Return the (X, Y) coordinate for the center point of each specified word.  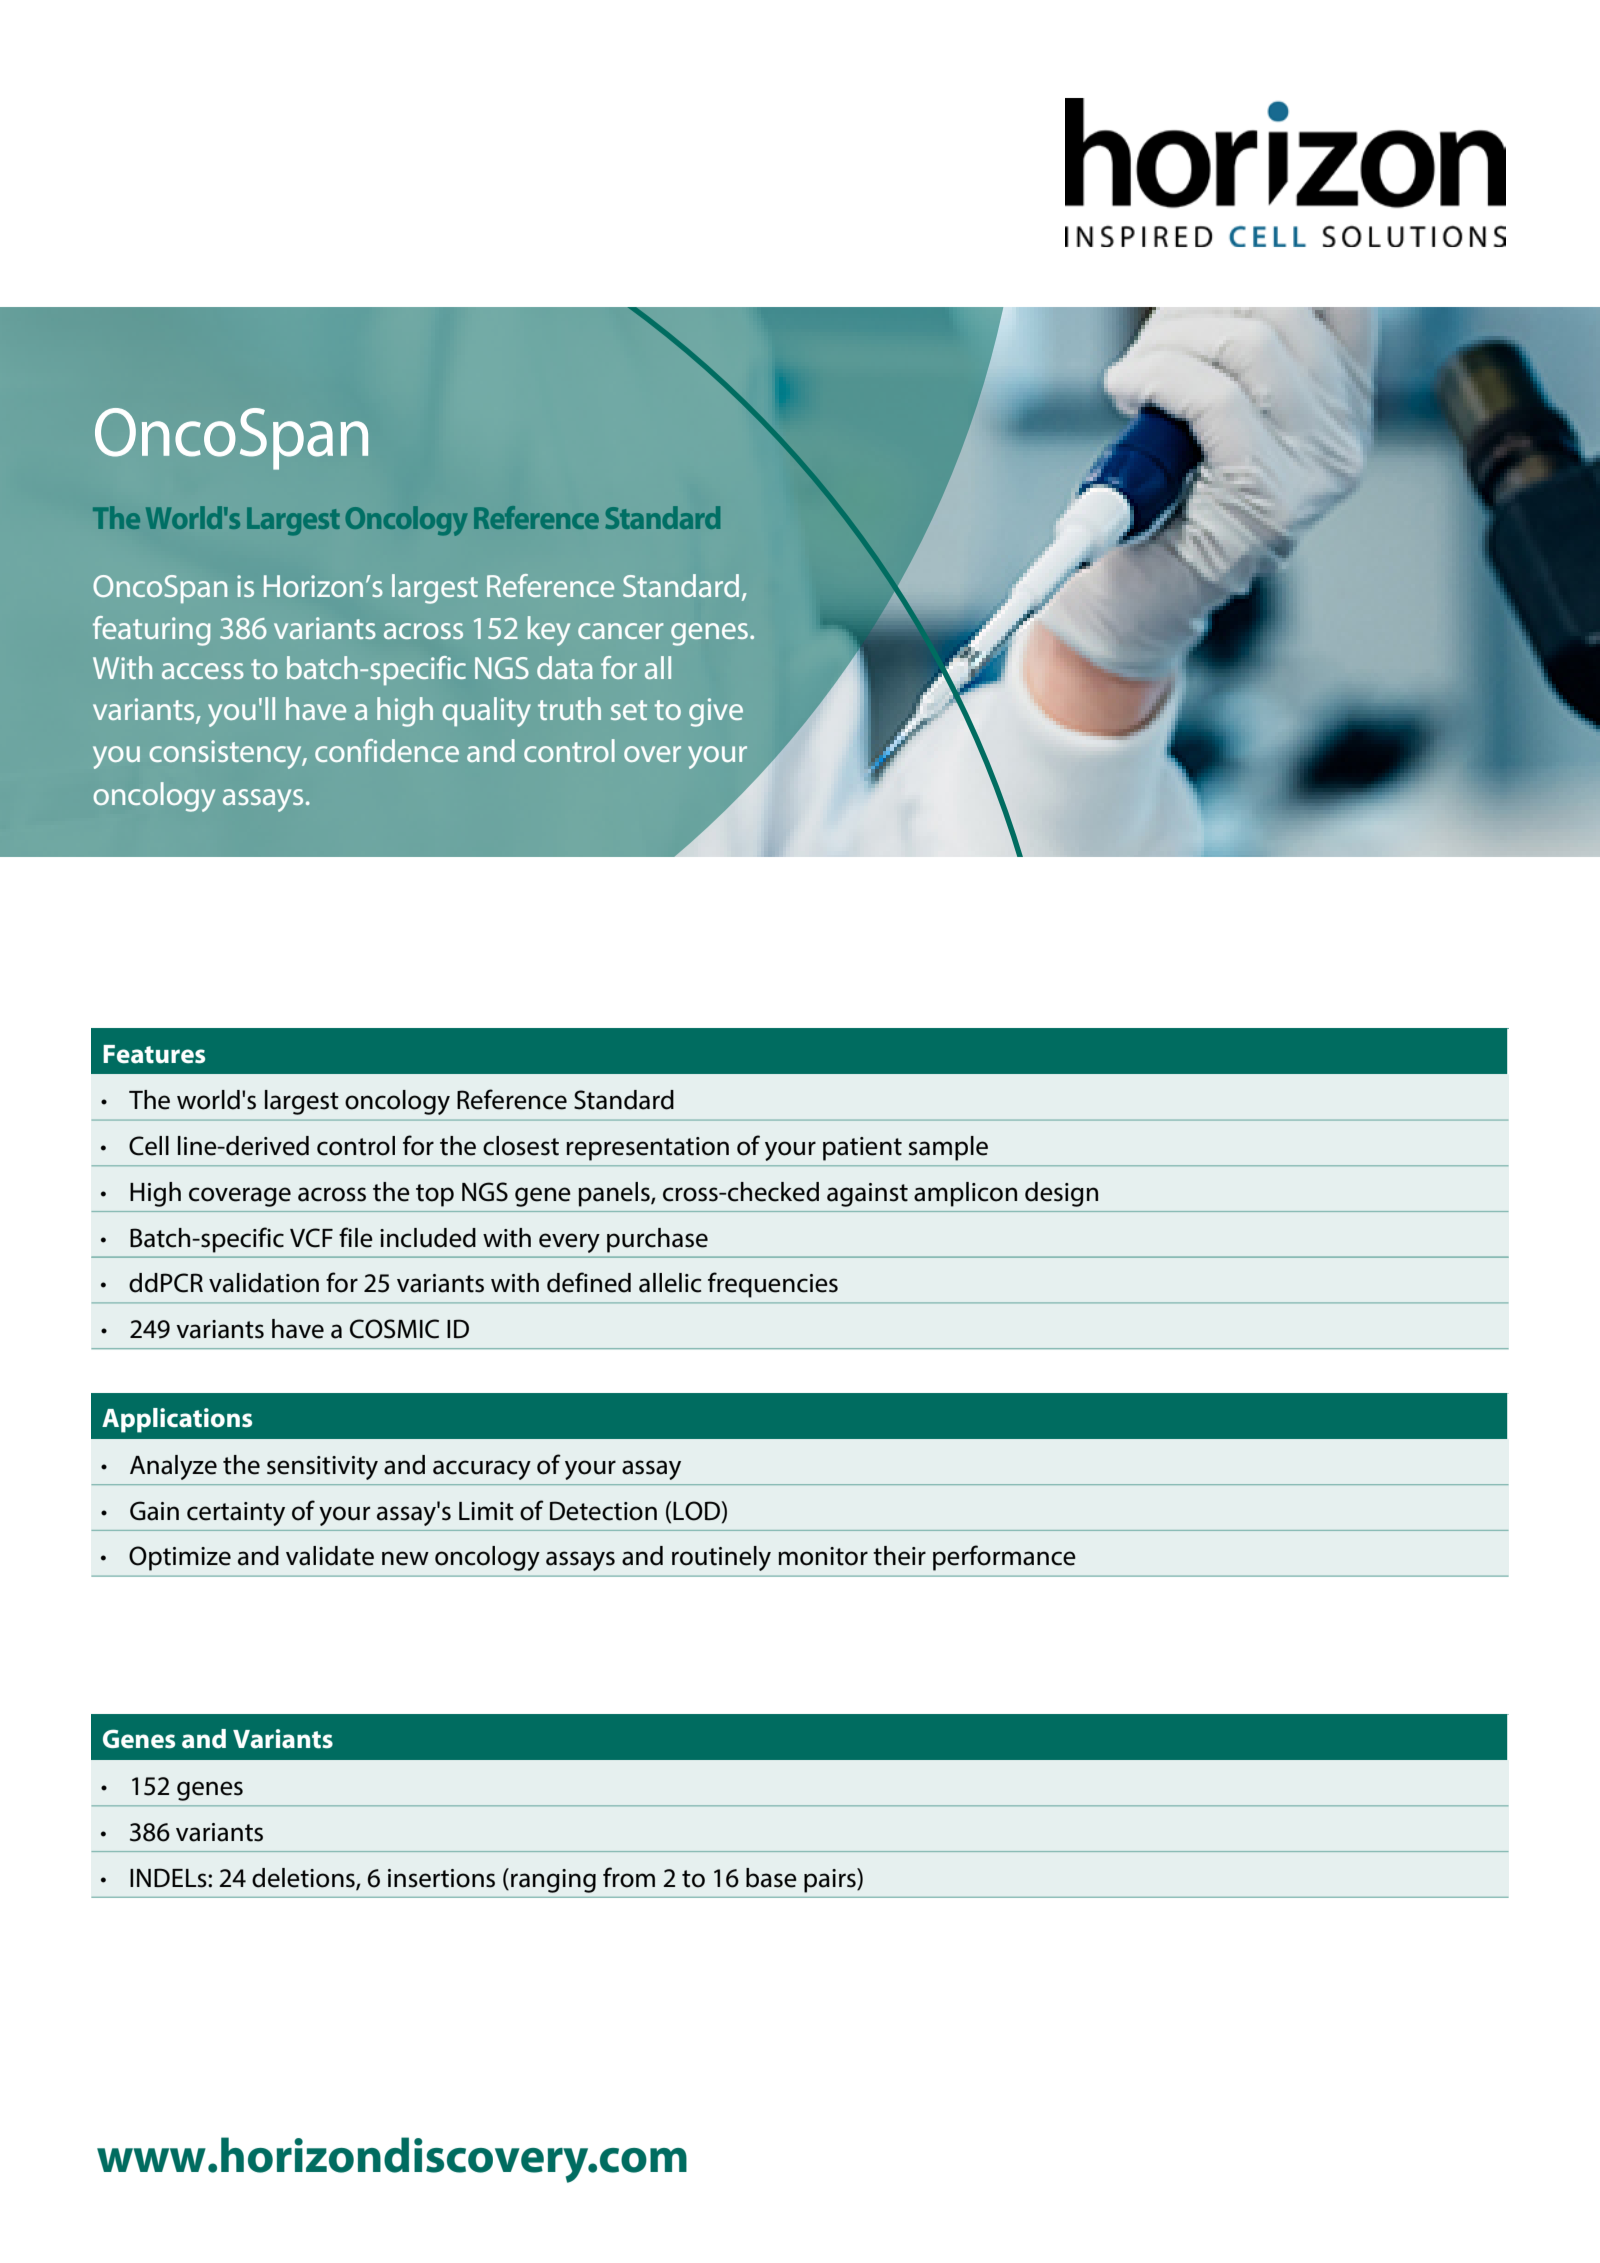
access (203, 671)
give (716, 712)
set (629, 710)
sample (948, 1148)
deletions (304, 1879)
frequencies (773, 1285)
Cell (149, 1146)
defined (589, 1282)
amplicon (965, 1194)
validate (330, 1556)
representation (647, 1149)
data (565, 667)
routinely (721, 1558)
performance (1004, 1558)
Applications (177, 1420)
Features (154, 1054)
